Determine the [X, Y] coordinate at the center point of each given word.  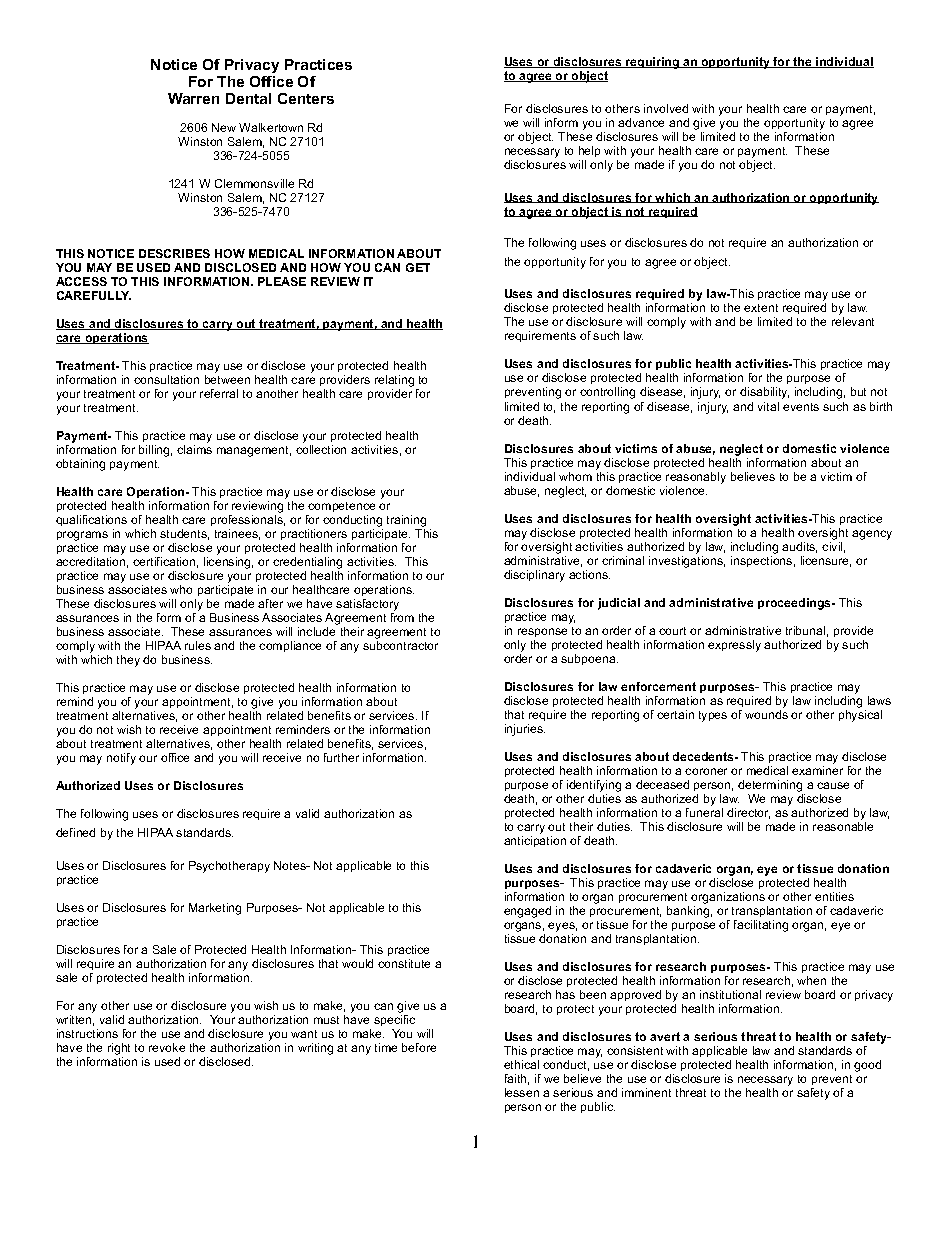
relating [396, 382]
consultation [166, 379]
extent [761, 308]
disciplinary [534, 576]
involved [666, 108]
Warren [193, 98]
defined [75, 832]
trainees [237, 534]
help [589, 153]
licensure [826, 561]
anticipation [535, 841]
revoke [167, 1047]
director [748, 813]
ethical [521, 1064]
